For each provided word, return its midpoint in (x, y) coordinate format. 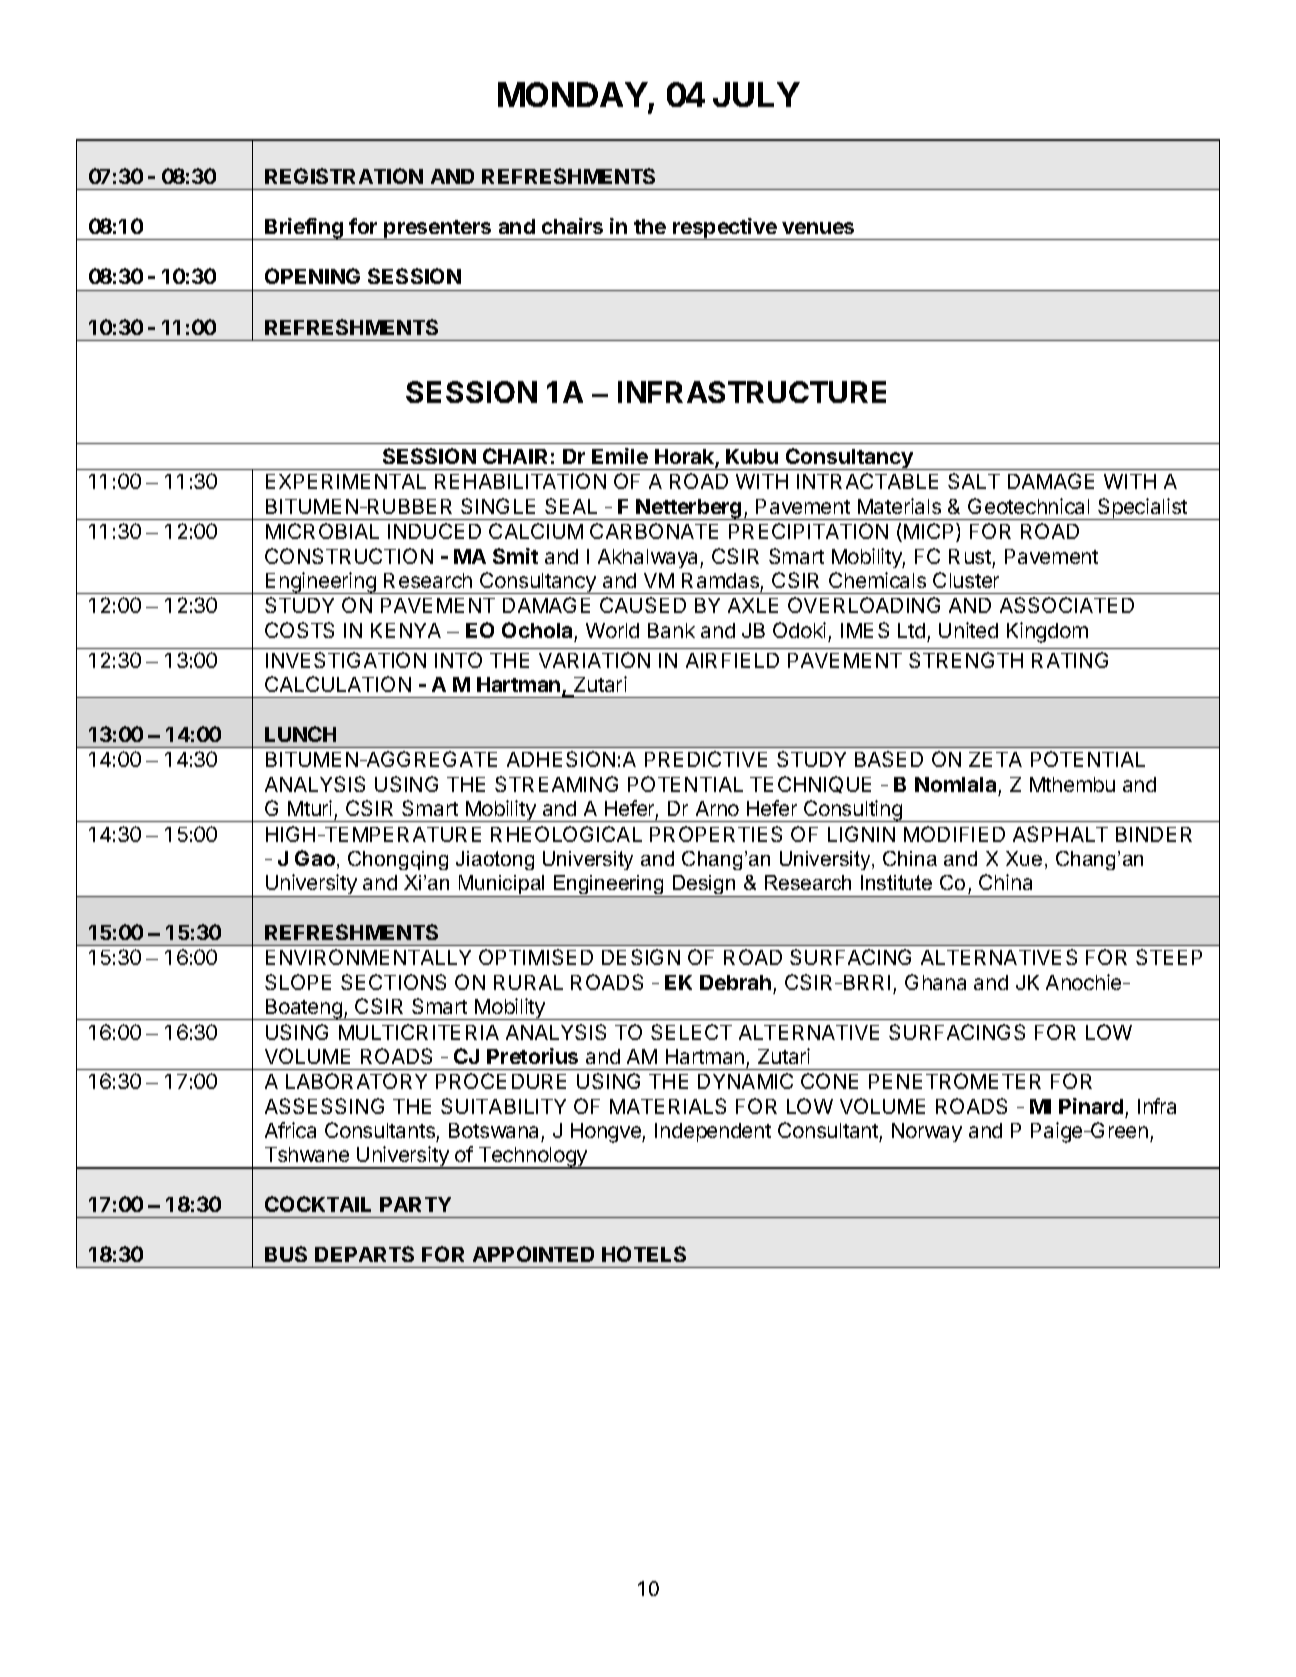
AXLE (753, 605)
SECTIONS (393, 982)
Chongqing (398, 860)
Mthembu (1072, 784)
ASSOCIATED (1067, 605)
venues (818, 228)
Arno (717, 808)
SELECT (691, 1032)
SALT (974, 481)
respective (725, 229)
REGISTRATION (344, 176)
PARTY (415, 1204)
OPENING (312, 276)
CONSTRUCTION (349, 556)
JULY (756, 94)
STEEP (1169, 957)
